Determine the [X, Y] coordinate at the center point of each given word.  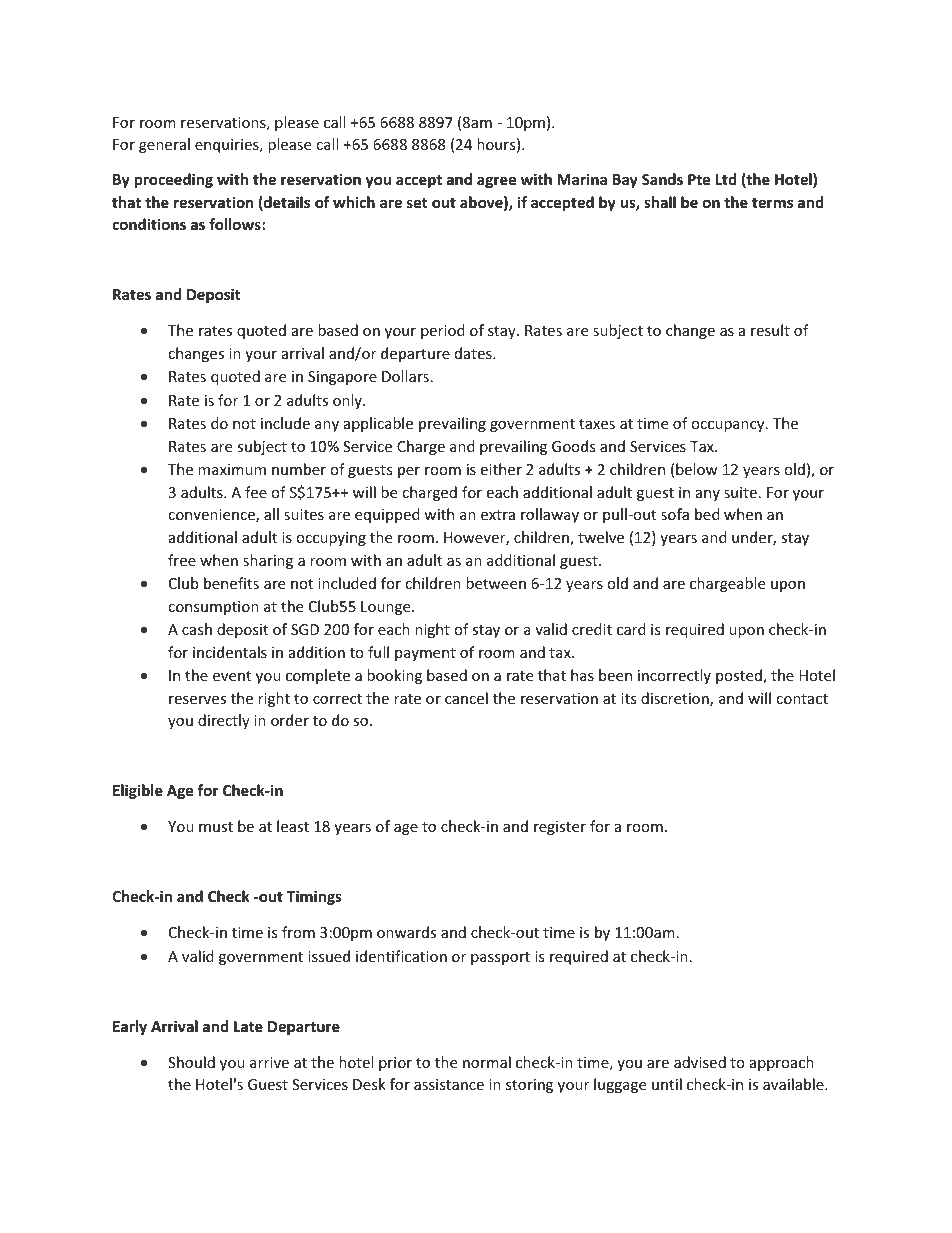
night [432, 630]
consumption [213, 608]
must [216, 827]
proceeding [174, 180]
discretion [676, 699]
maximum [232, 469]
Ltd [726, 179]
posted [740, 676]
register [560, 828]
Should [191, 1062]
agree [497, 182]
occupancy [729, 426]
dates [474, 353]
